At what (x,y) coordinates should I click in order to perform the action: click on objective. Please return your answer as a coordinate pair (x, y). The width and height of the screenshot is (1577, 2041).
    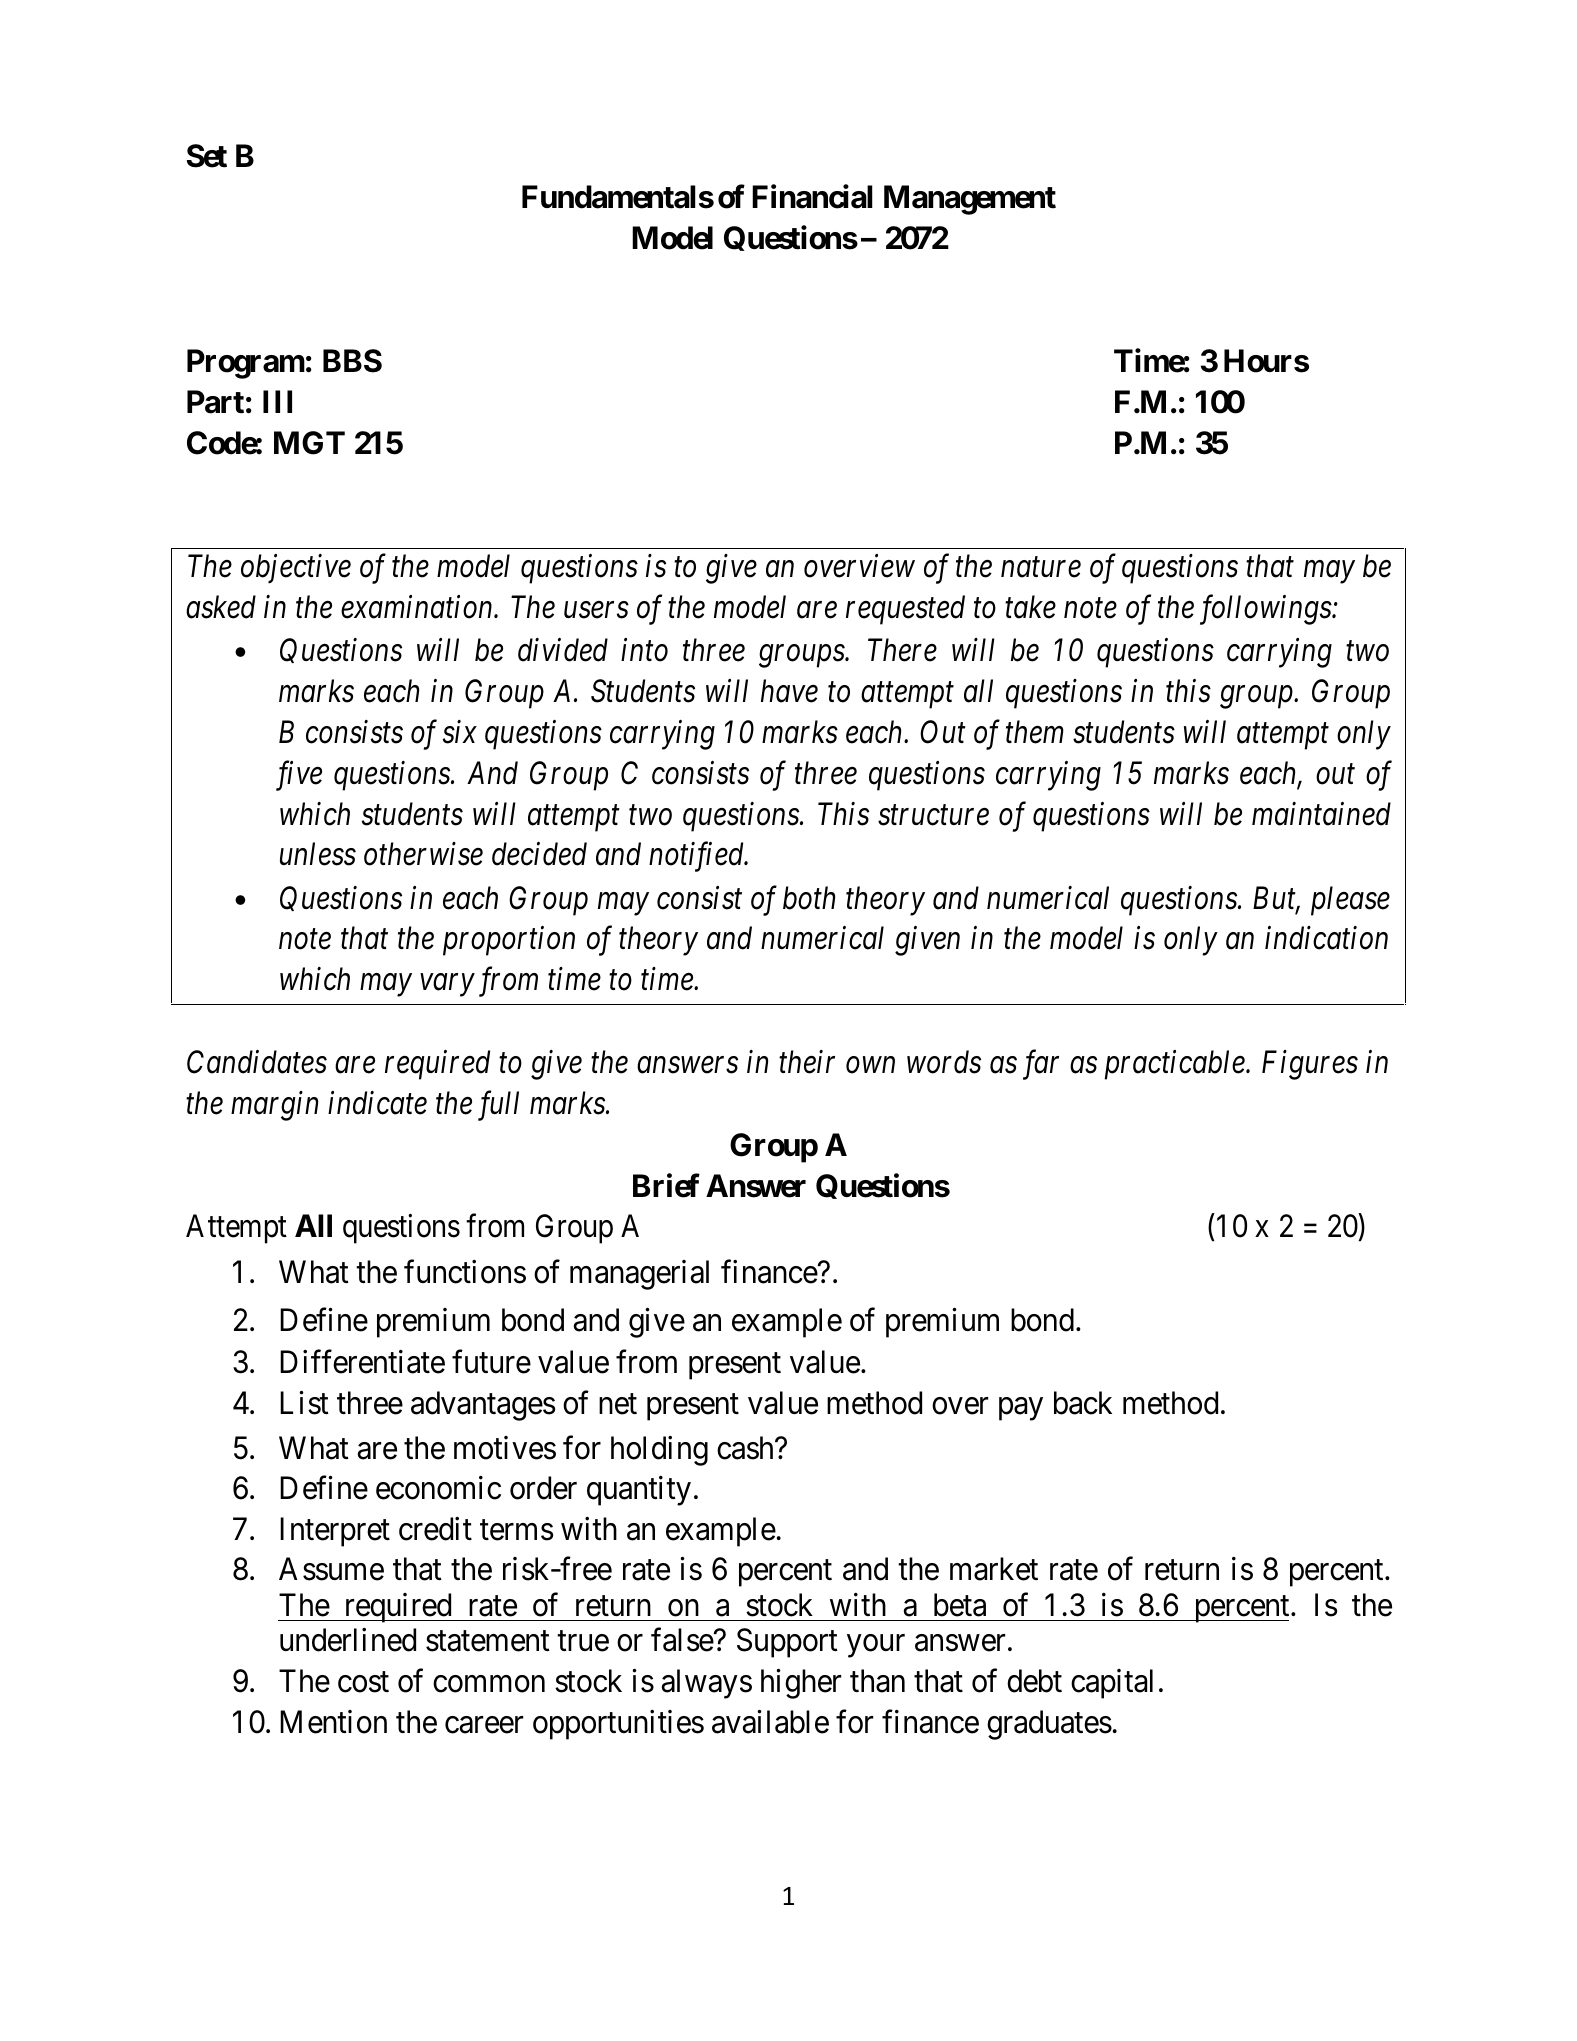
    Looking at the image, I should click on (296, 569).
